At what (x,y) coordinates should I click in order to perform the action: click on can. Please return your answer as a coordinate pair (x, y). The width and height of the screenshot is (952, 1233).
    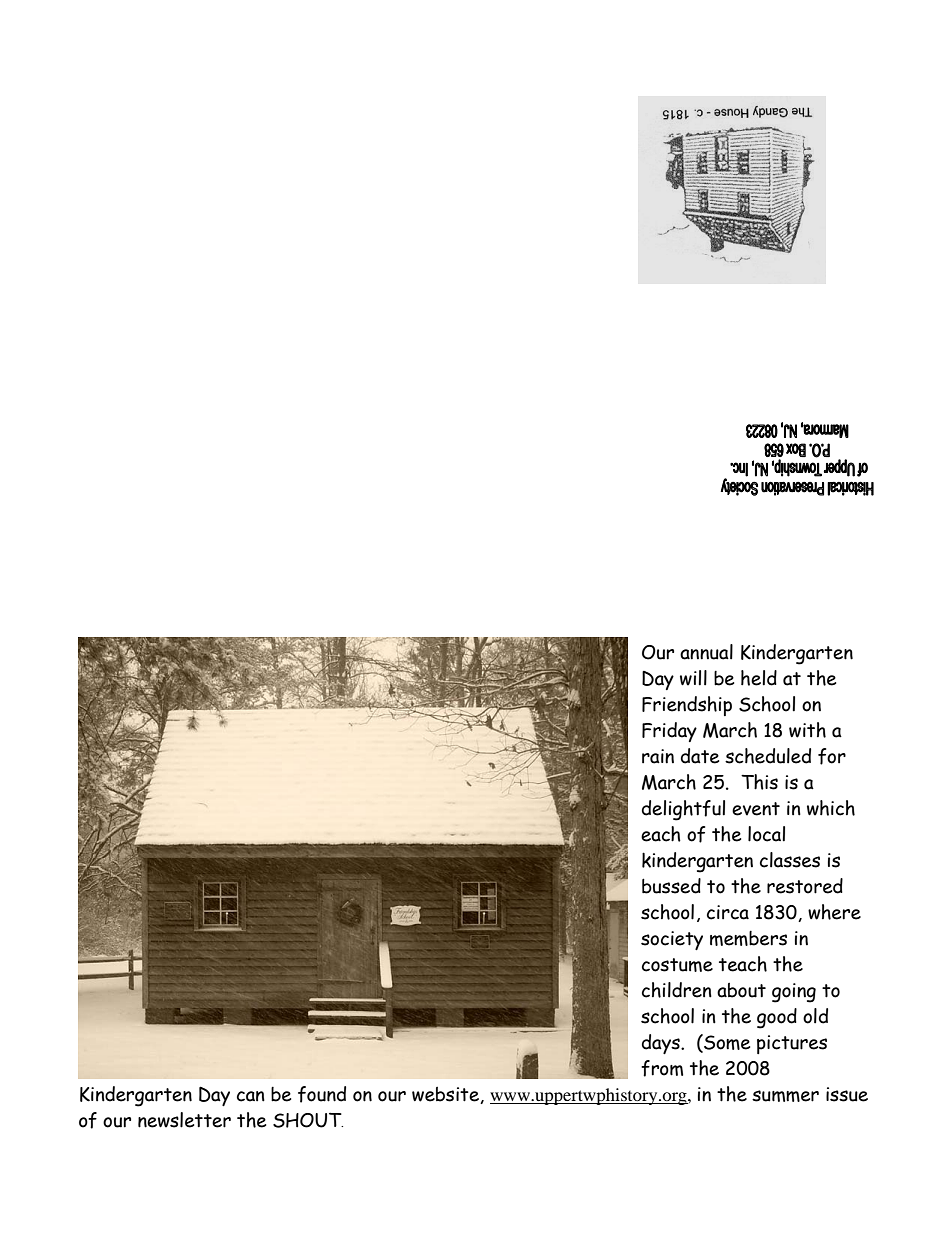
    Looking at the image, I should click on (251, 1096).
